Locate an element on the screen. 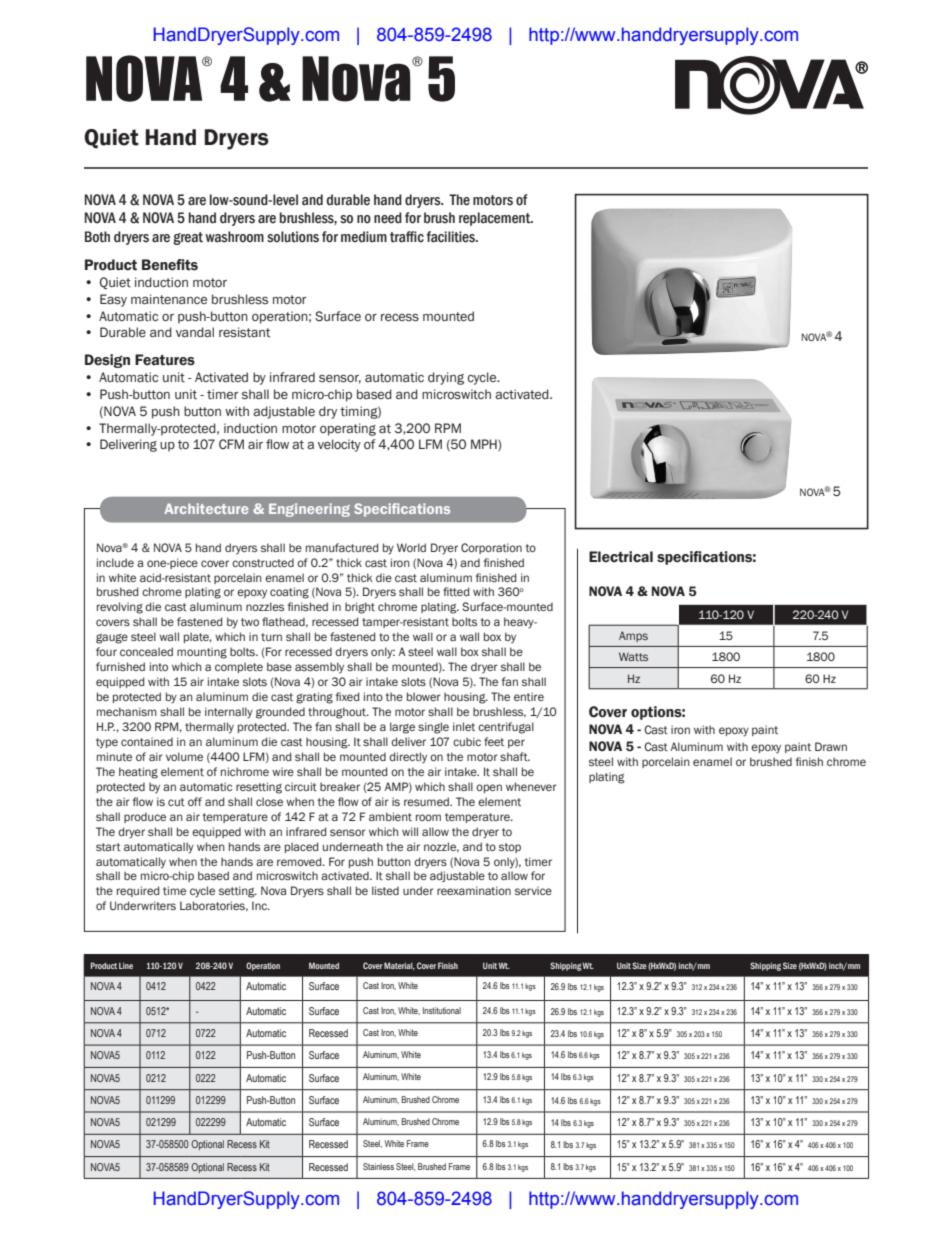  service is located at coordinates (533, 890).
